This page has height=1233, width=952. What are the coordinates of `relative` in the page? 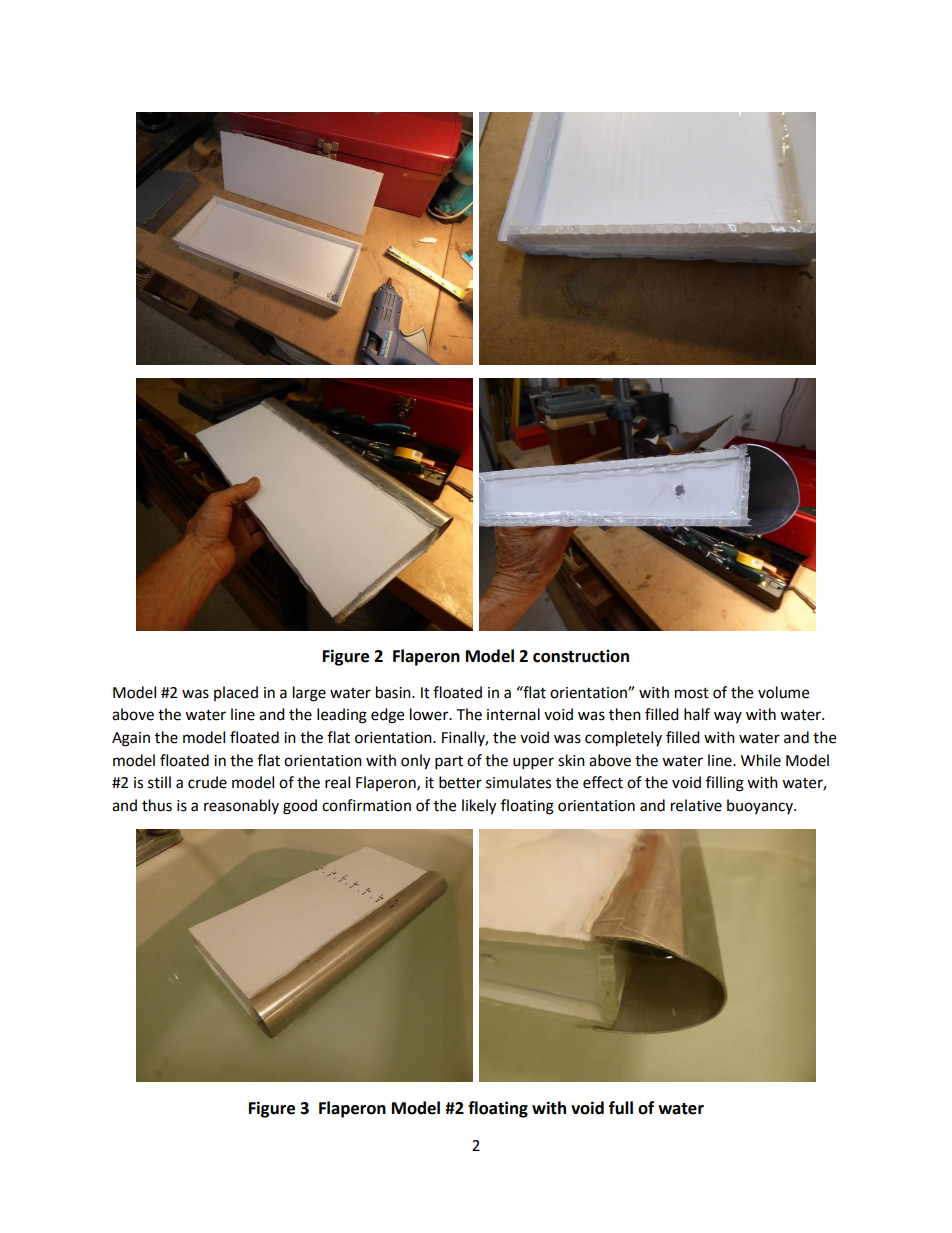 It's located at (696, 805).
